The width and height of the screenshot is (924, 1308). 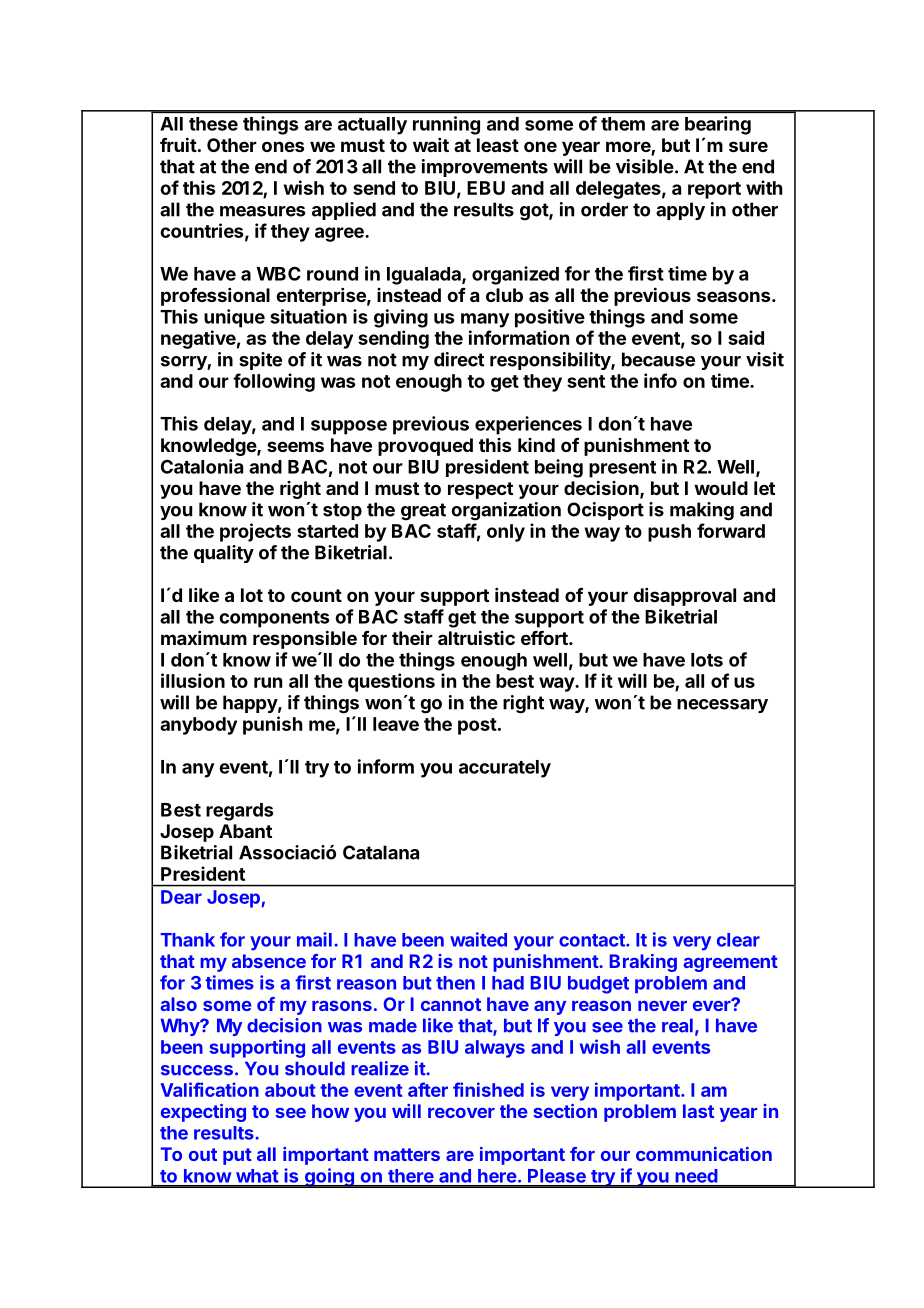 What do you see at coordinates (485, 168) in the screenshot?
I see `improvements` at bounding box center [485, 168].
